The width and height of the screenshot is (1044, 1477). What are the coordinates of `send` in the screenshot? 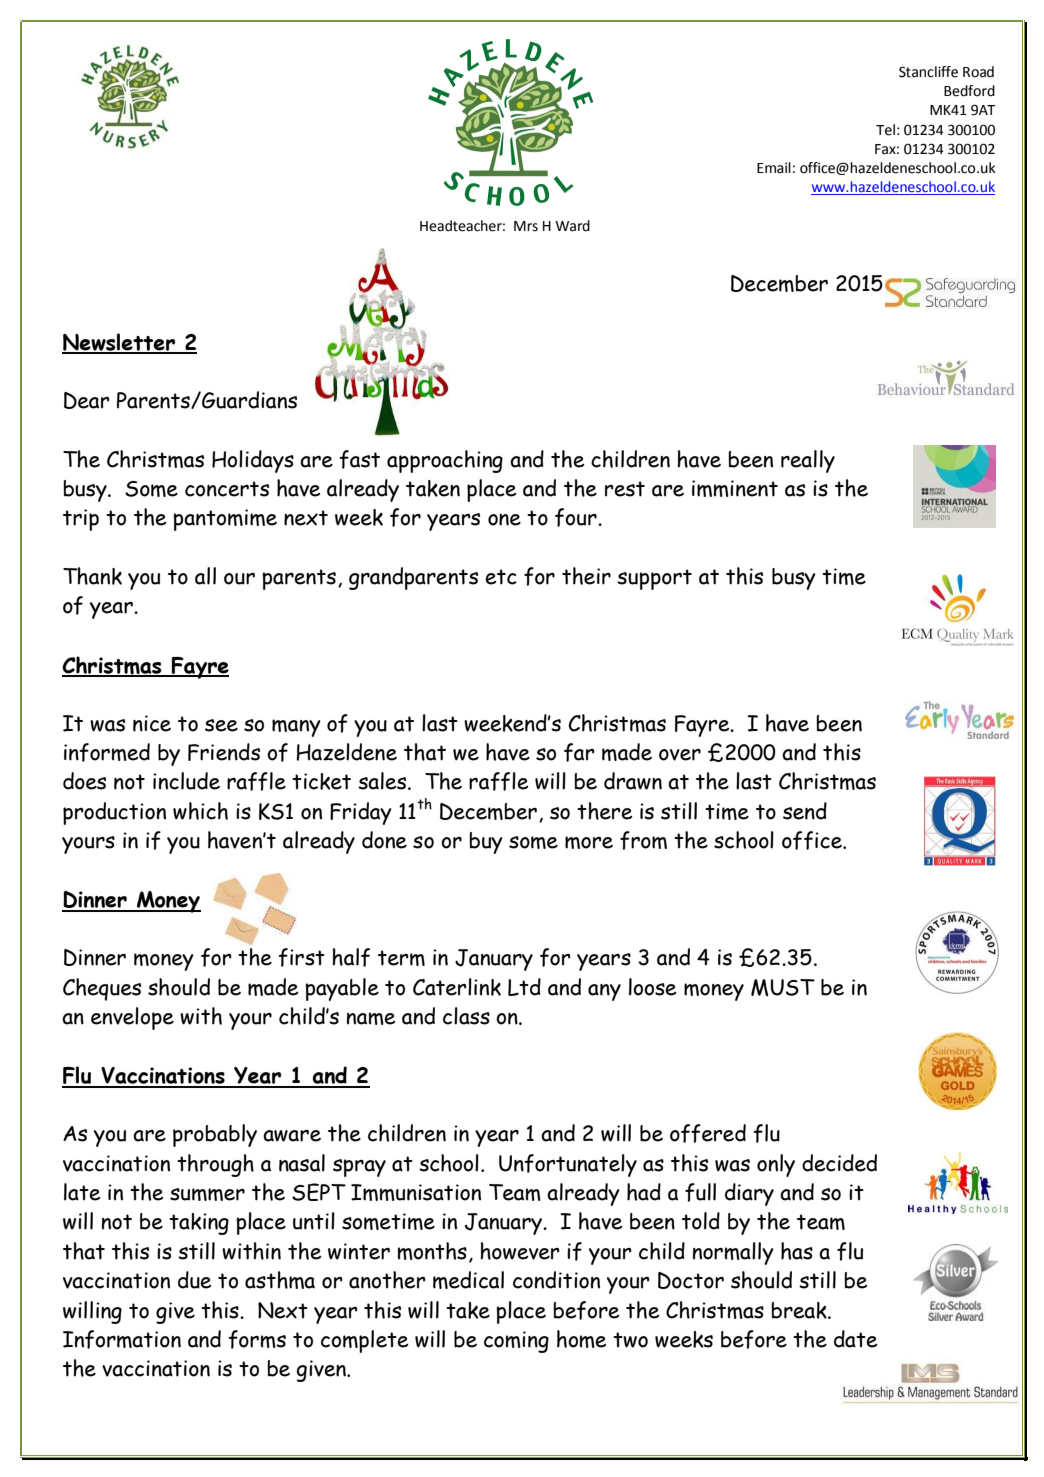 It's located at (805, 811).
